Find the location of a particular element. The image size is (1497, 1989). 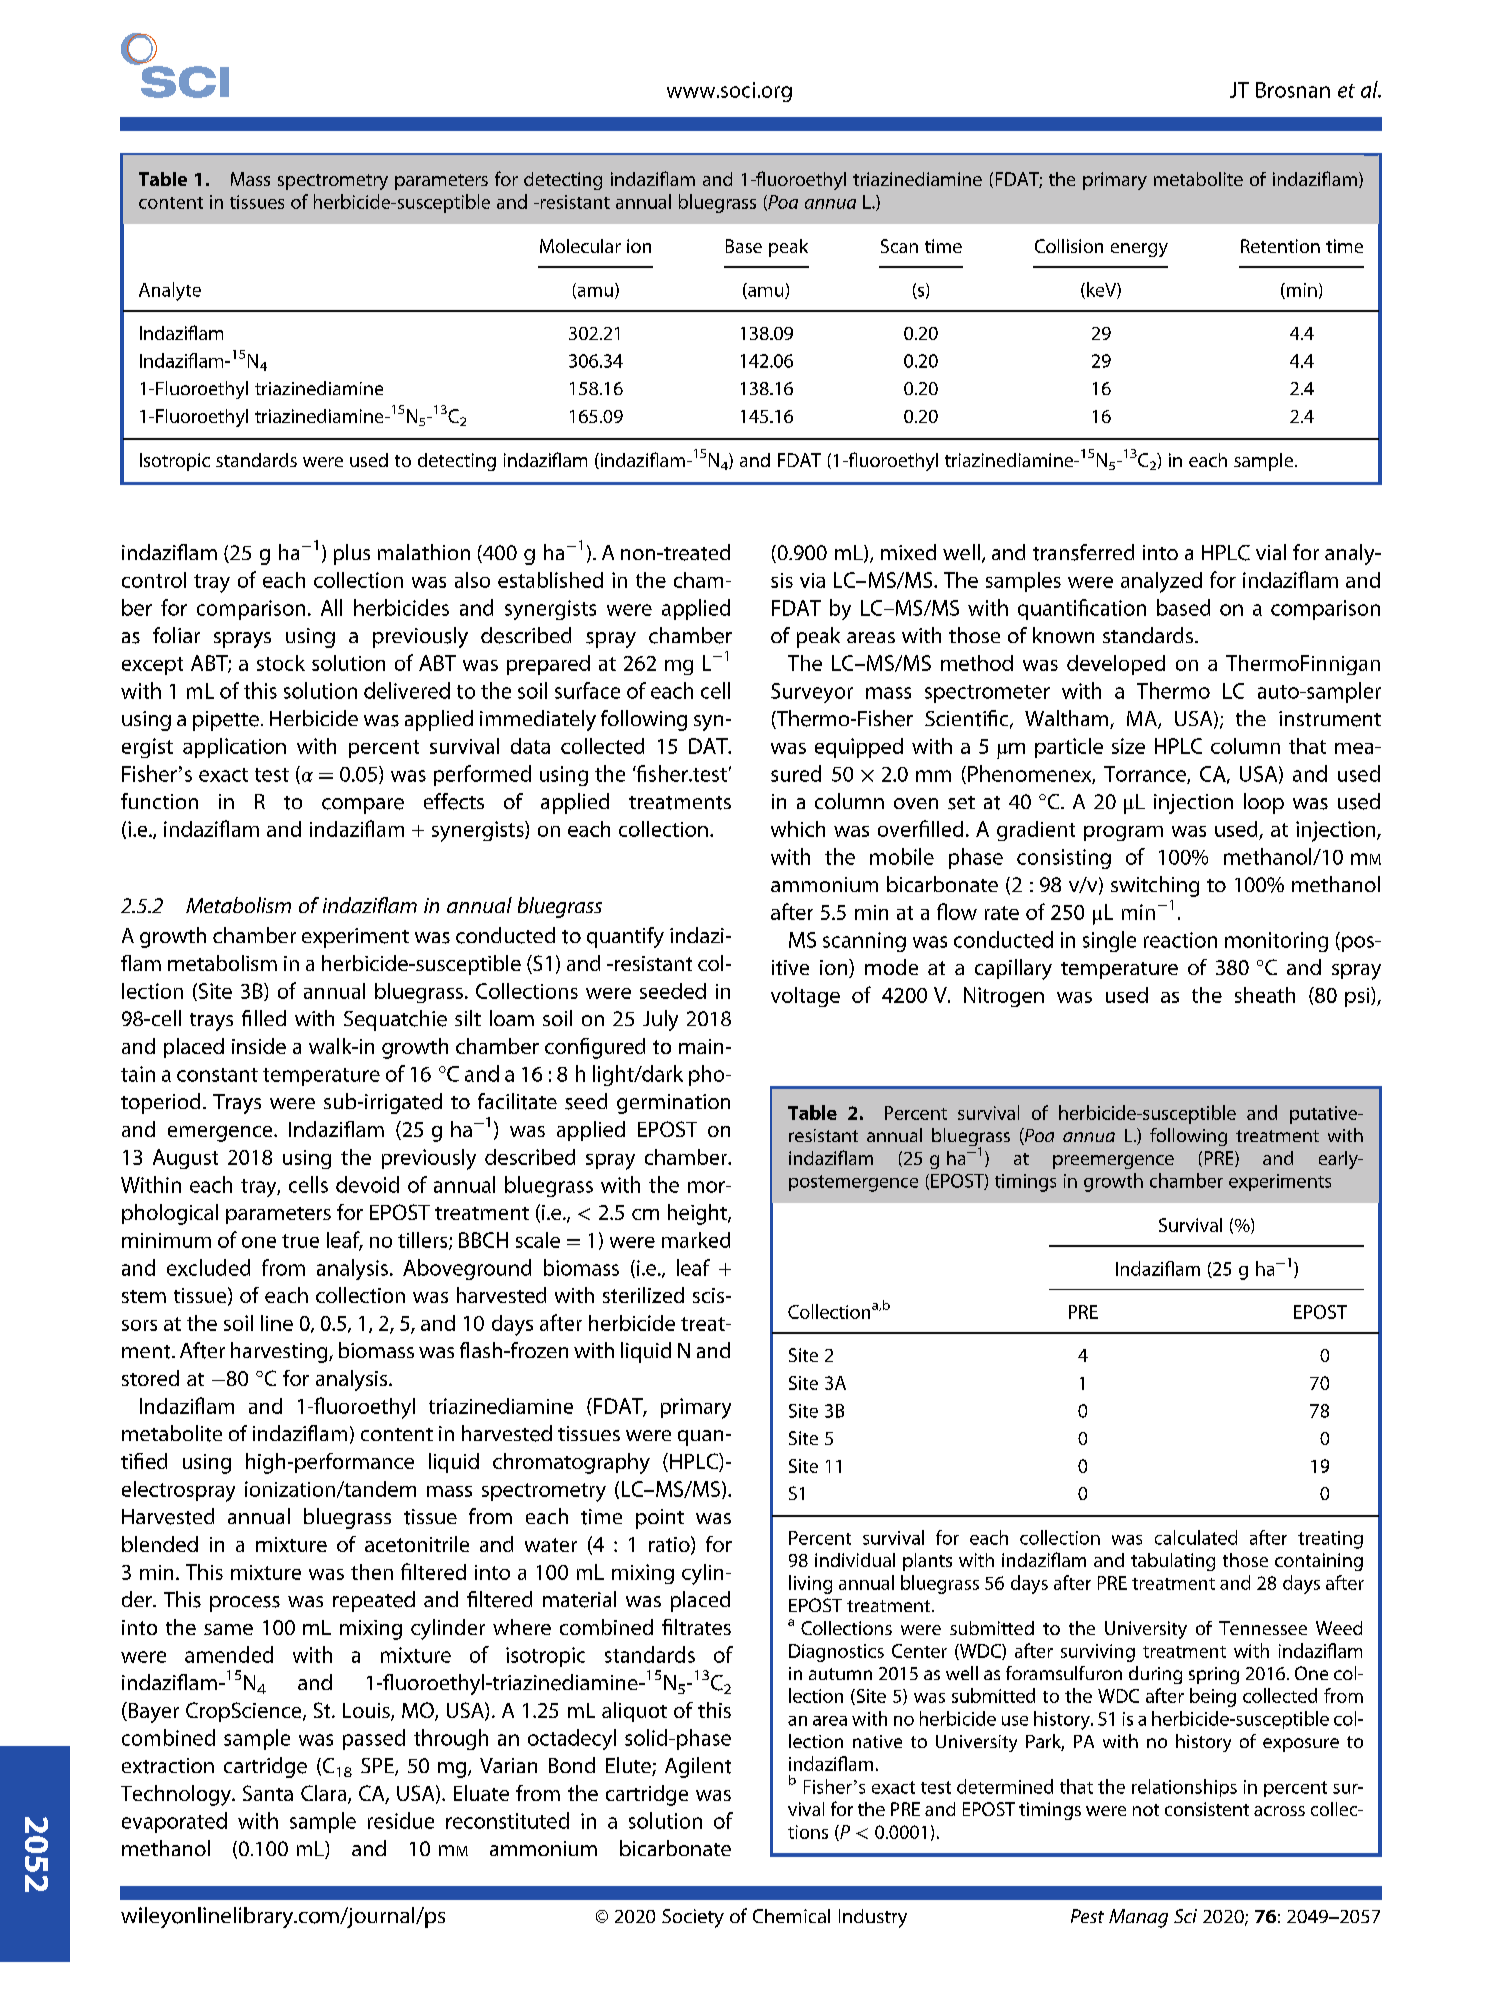

Brosnan is located at coordinates (1293, 90).
